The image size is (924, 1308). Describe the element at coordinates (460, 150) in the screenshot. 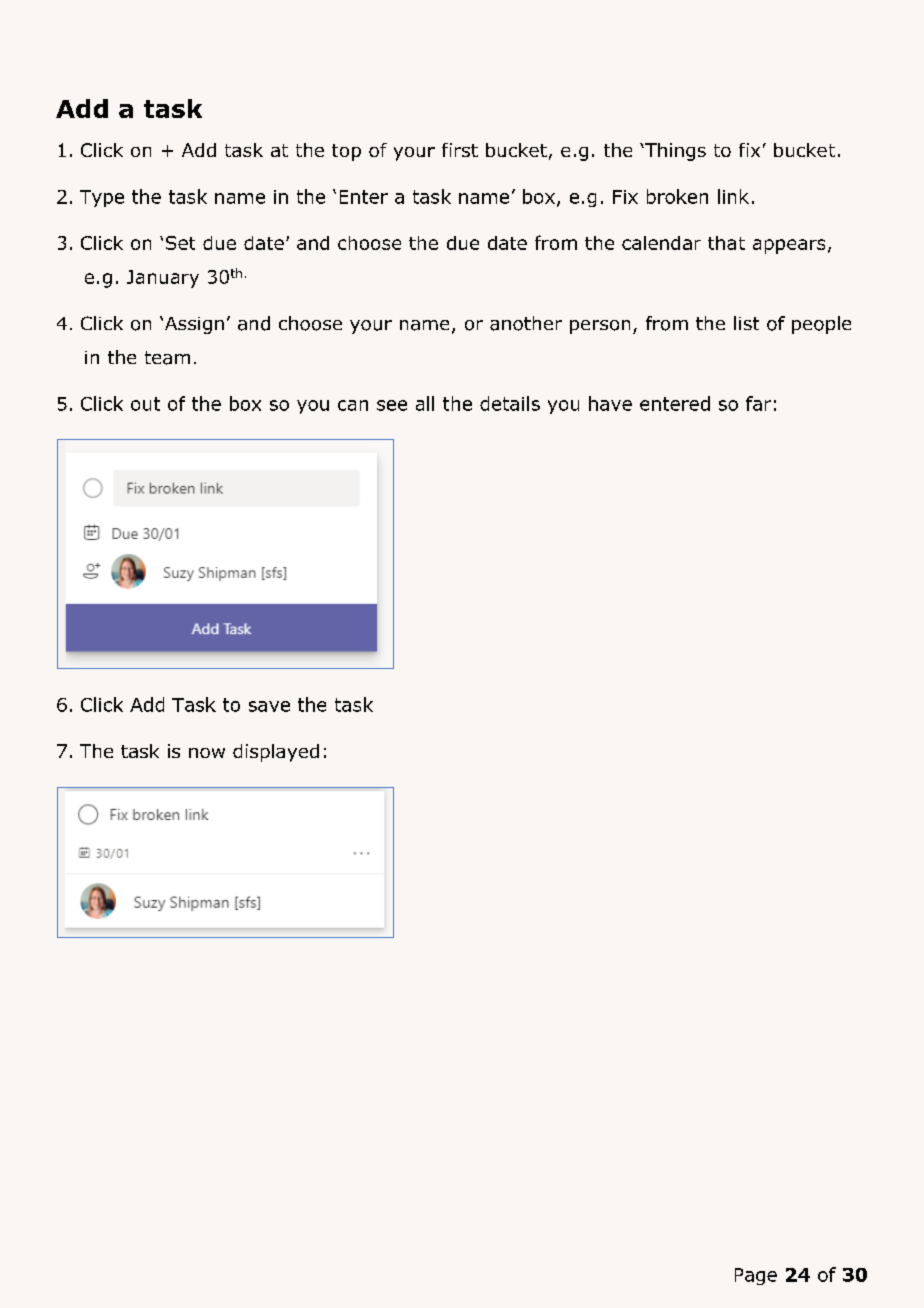

I see `first` at that location.
